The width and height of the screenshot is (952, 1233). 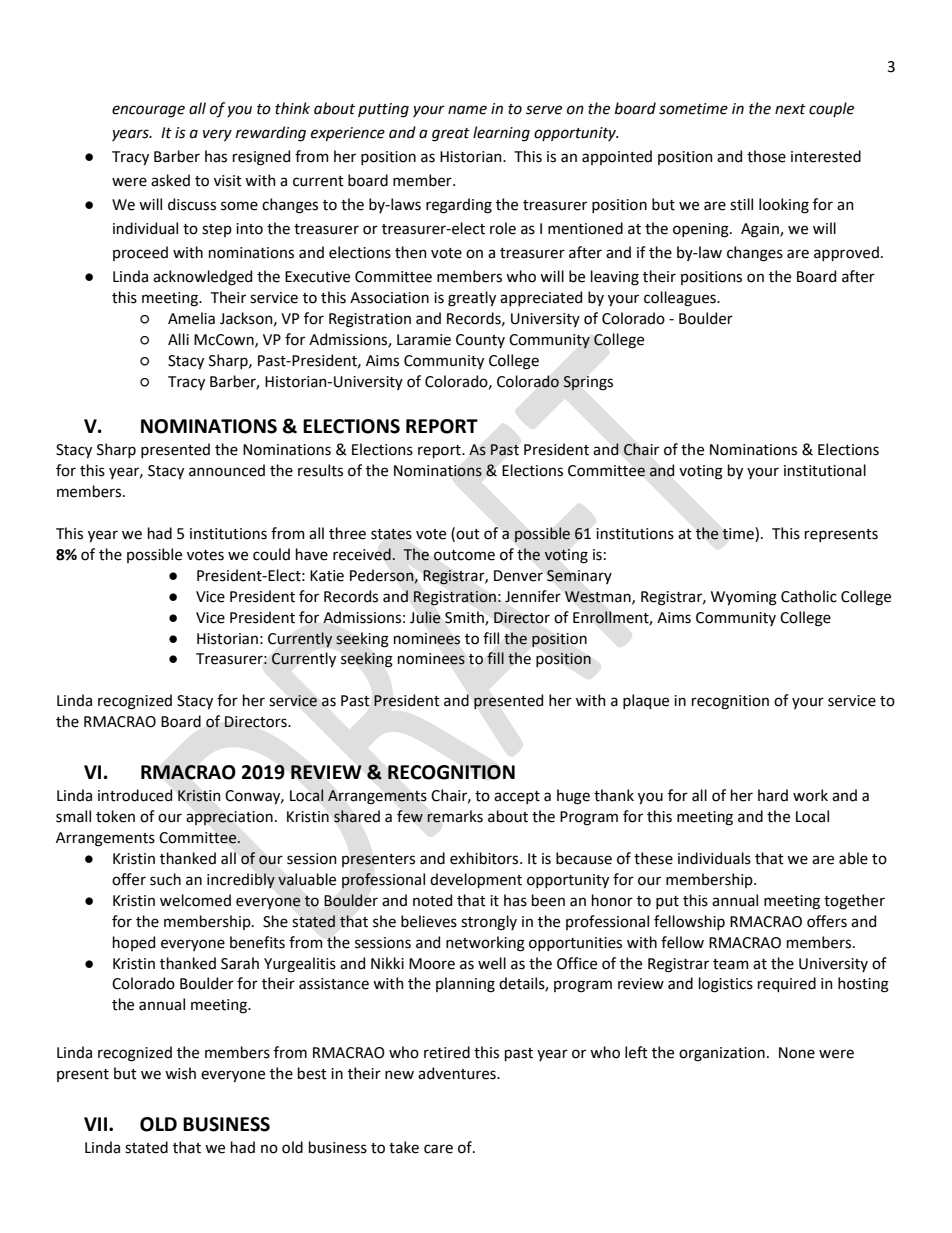 I want to click on those, so click(x=766, y=156).
